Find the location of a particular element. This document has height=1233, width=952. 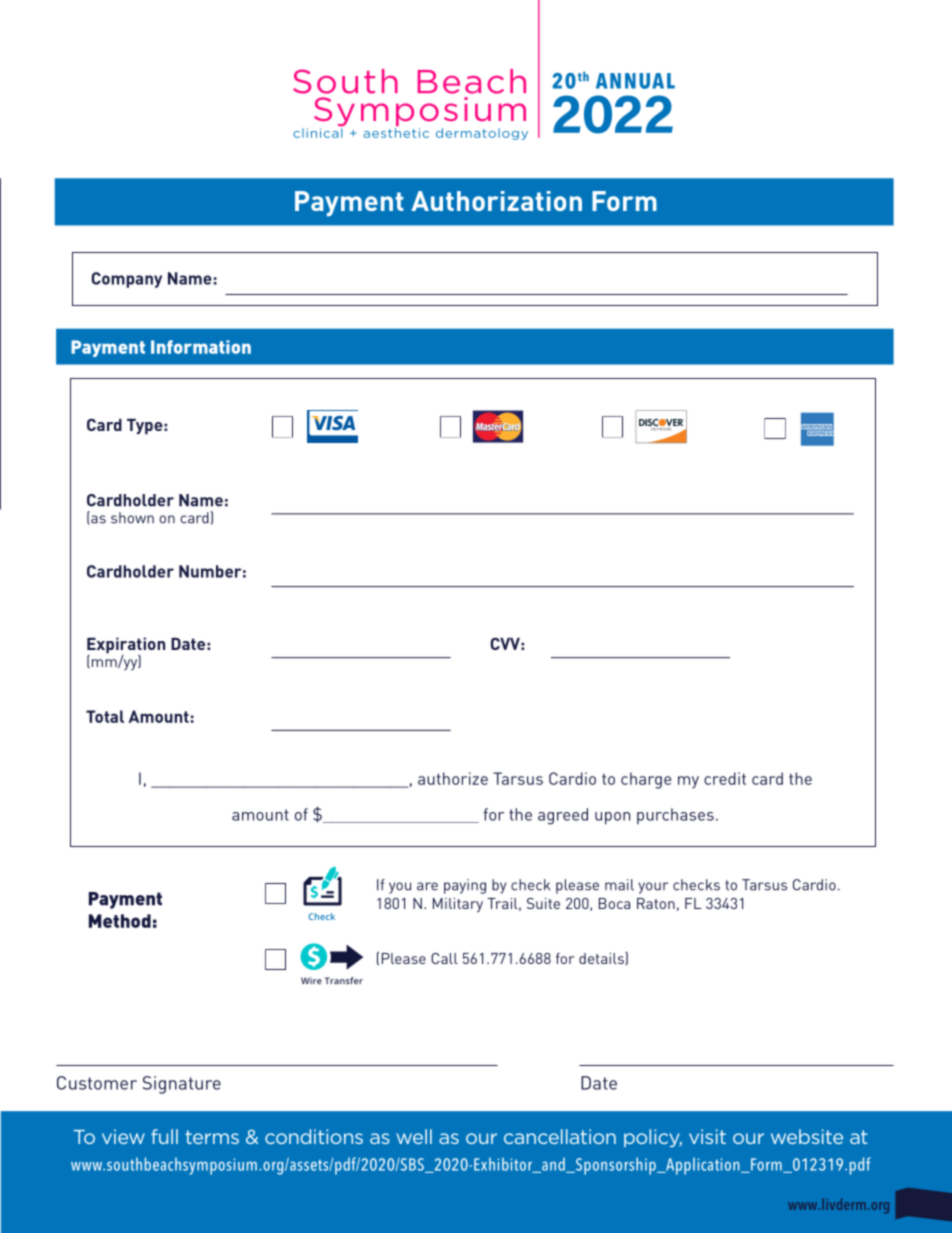

Expiration is located at coordinates (126, 646).
